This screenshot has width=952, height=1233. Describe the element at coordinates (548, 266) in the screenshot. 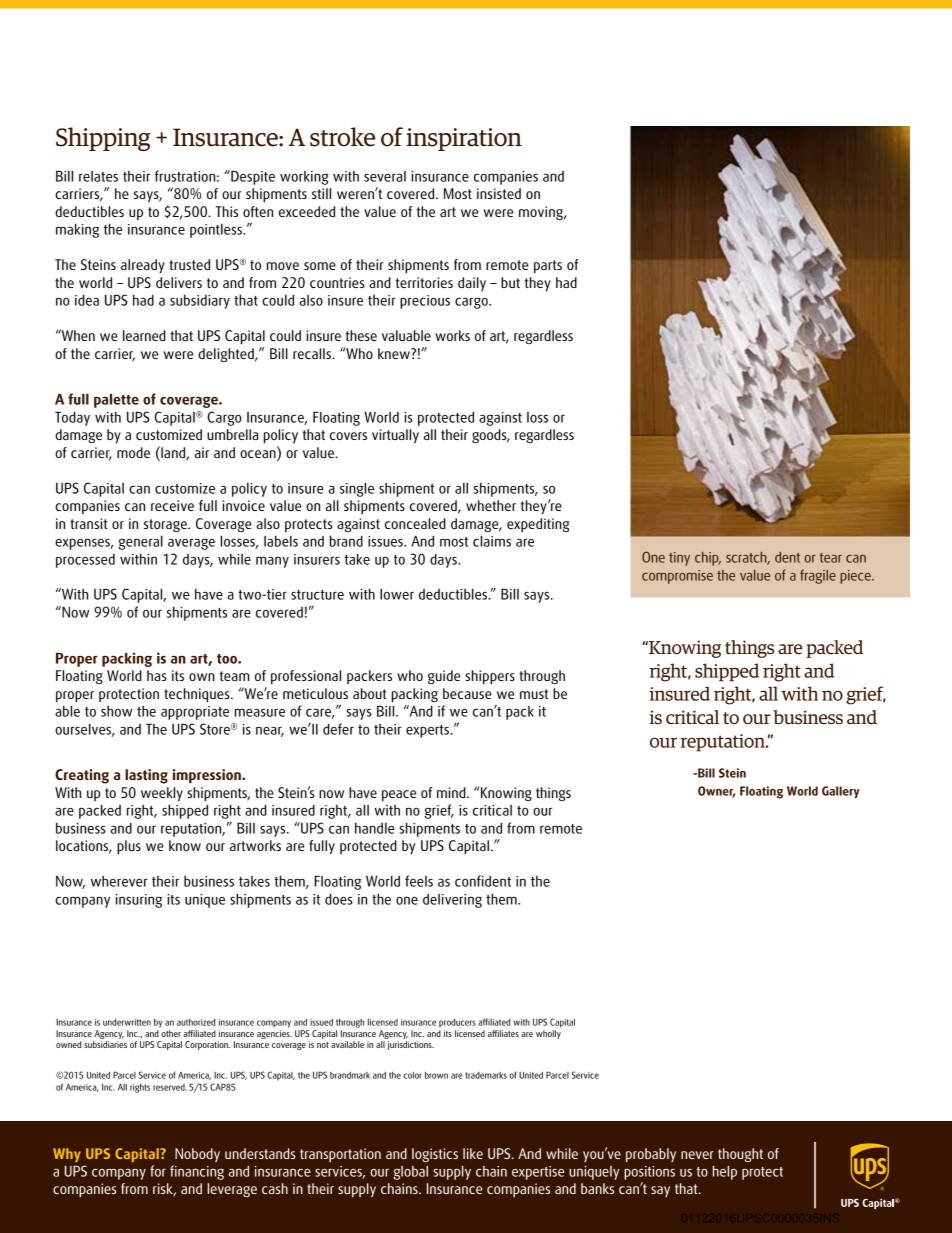

I see `parts` at that location.
